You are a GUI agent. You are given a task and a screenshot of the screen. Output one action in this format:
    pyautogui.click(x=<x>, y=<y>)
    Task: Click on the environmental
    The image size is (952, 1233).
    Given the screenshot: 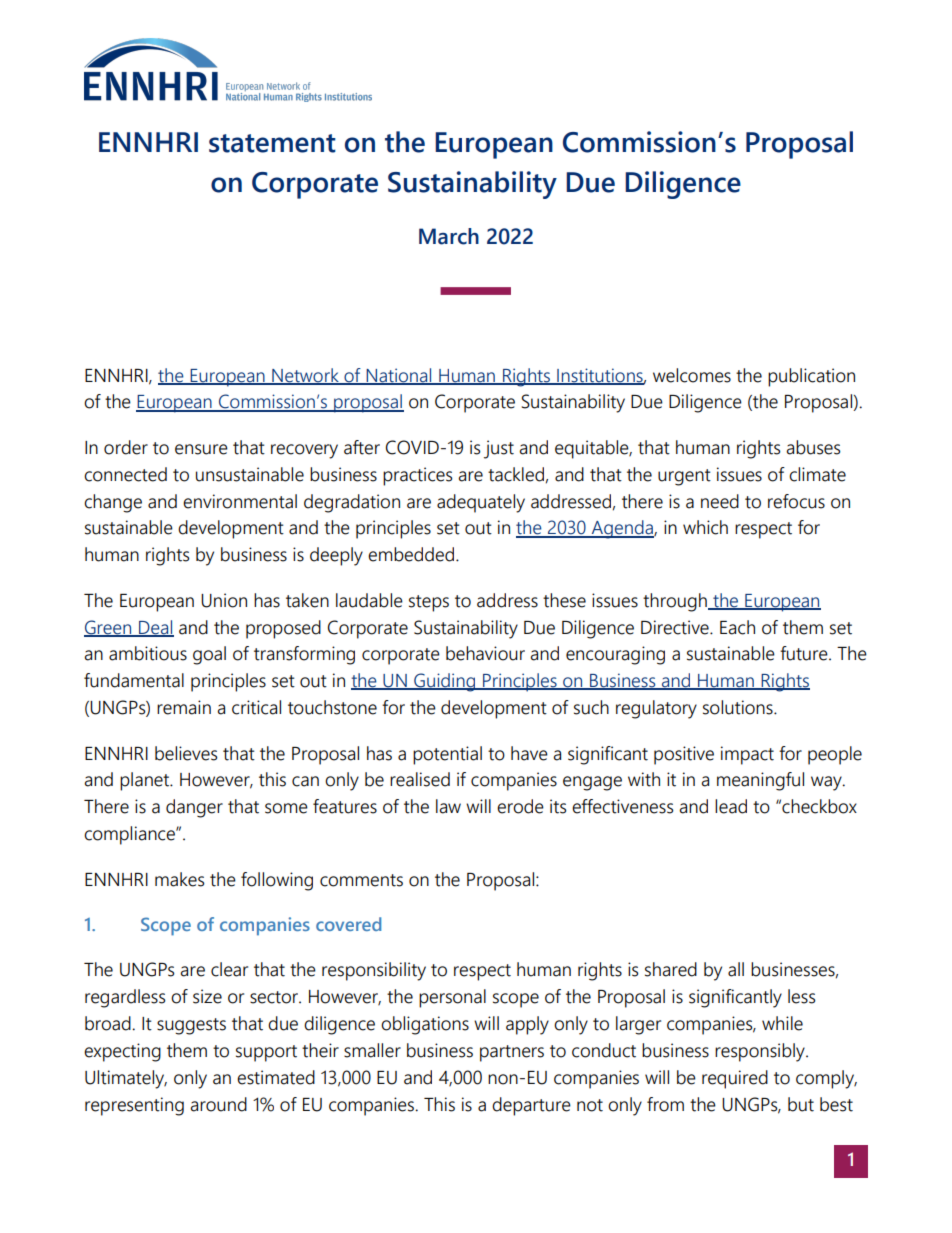 What is the action you would take?
    pyautogui.click(x=240, y=501)
